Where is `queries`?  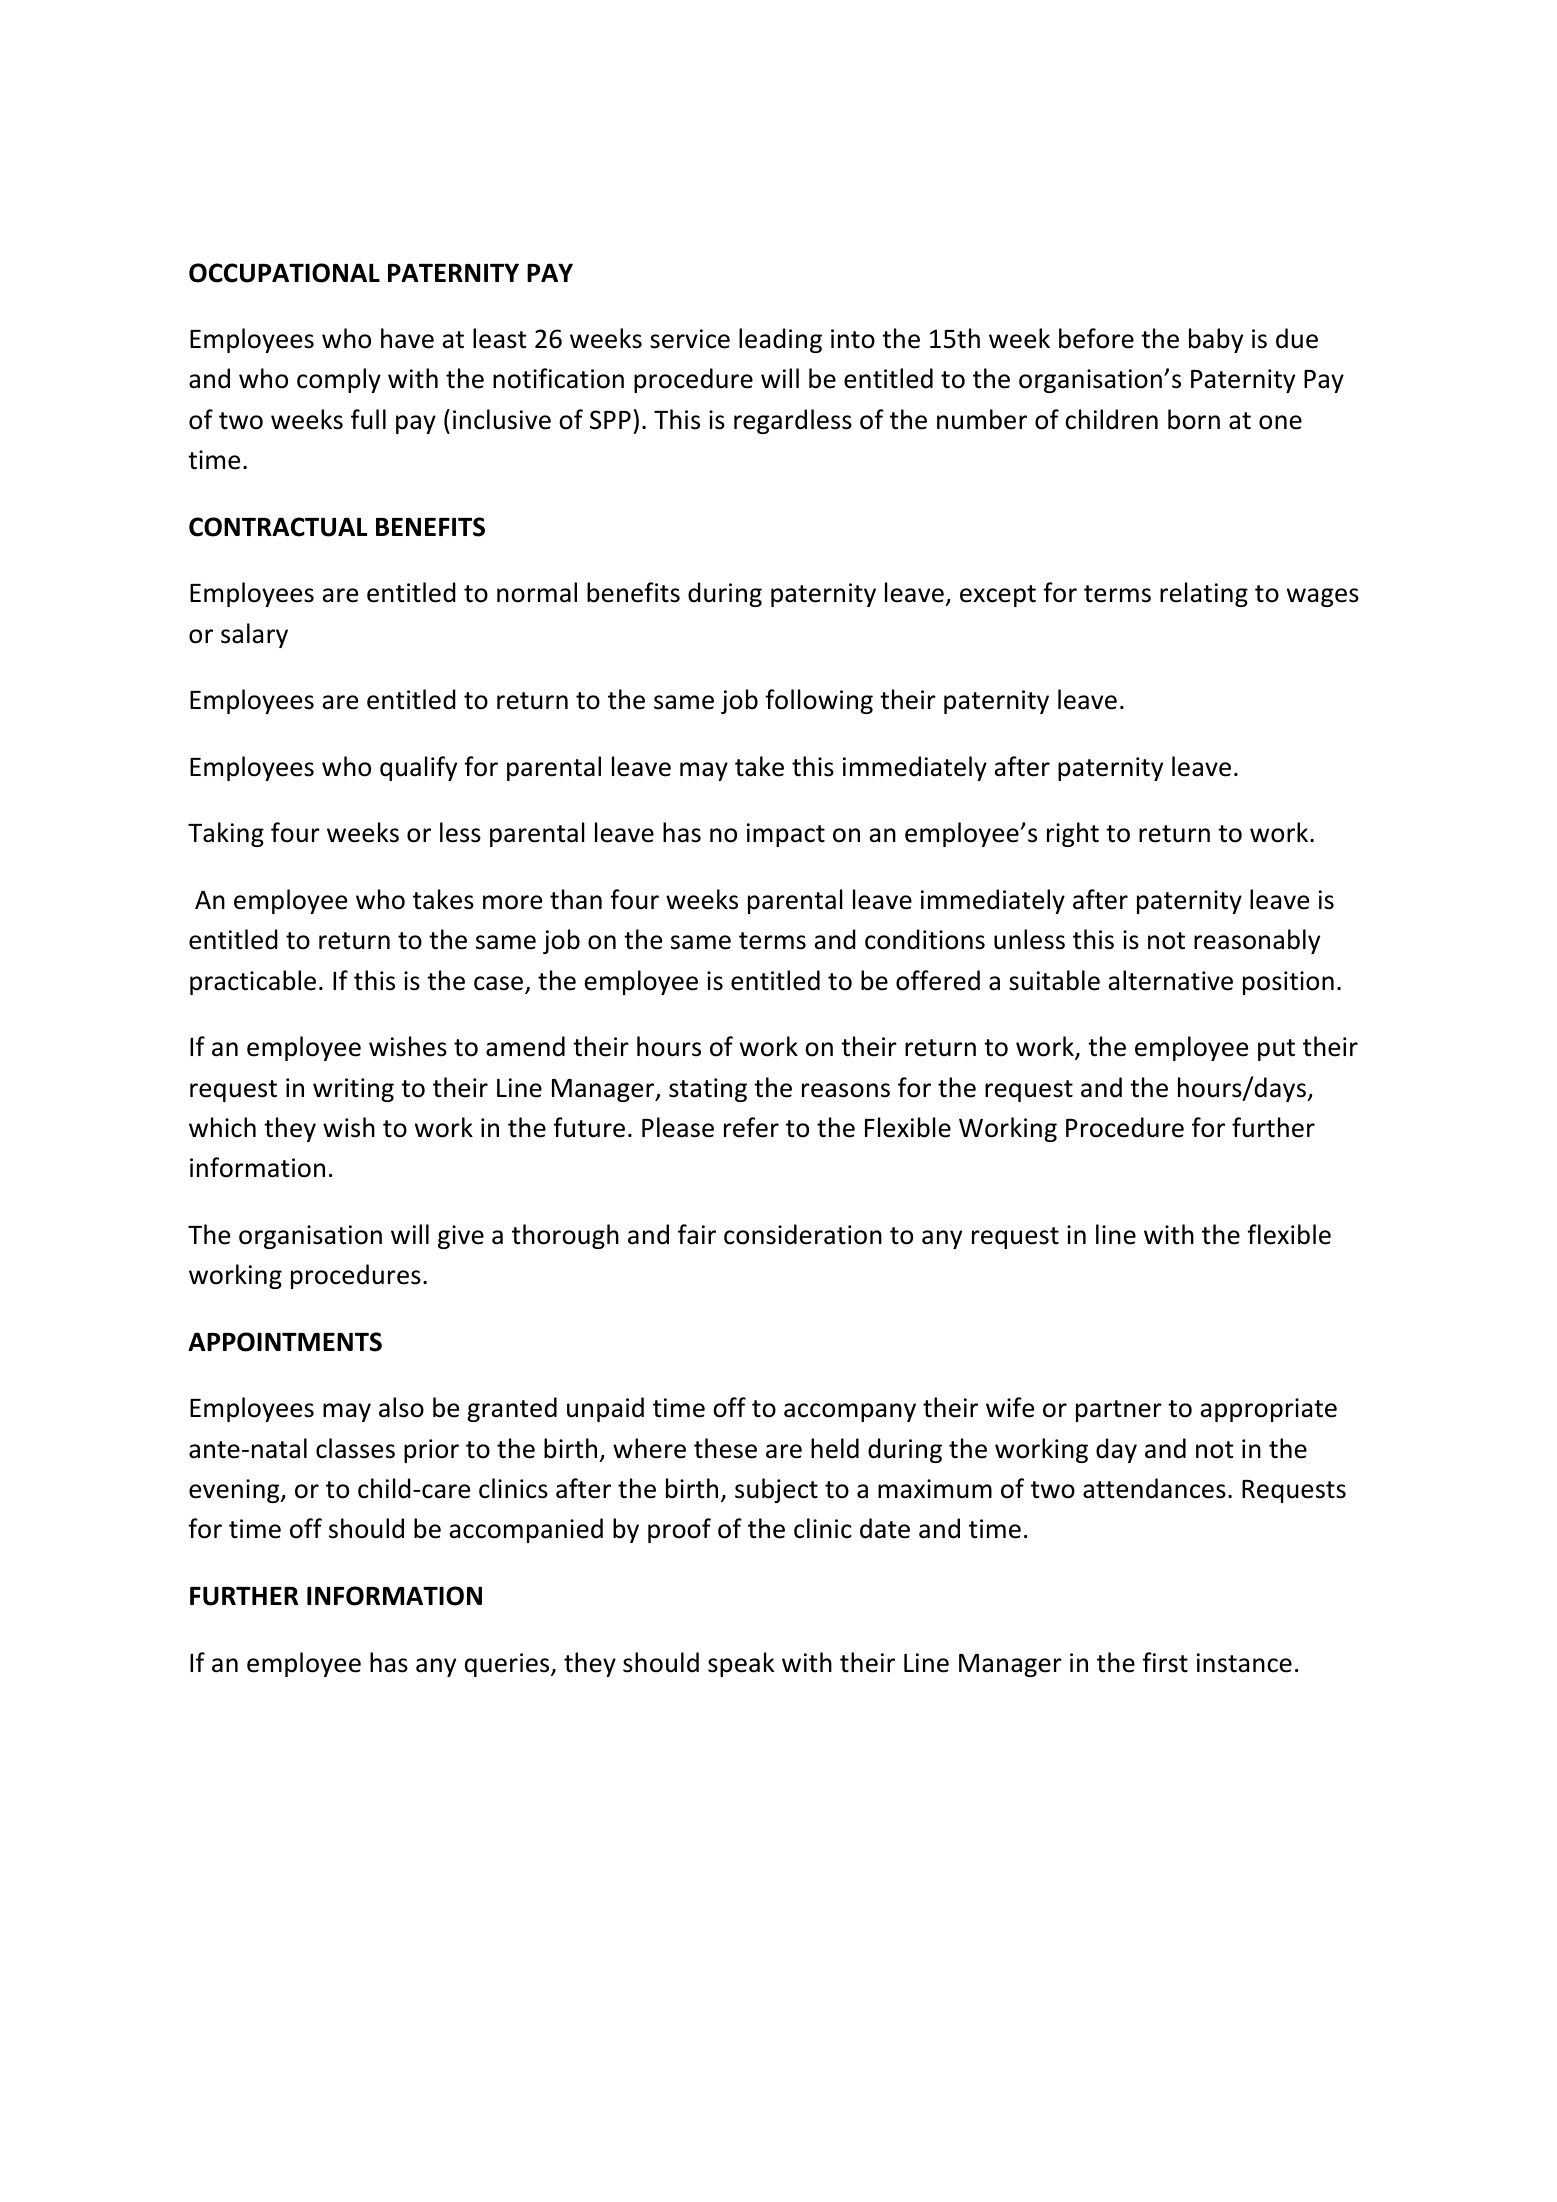
queries is located at coordinates (508, 1665).
